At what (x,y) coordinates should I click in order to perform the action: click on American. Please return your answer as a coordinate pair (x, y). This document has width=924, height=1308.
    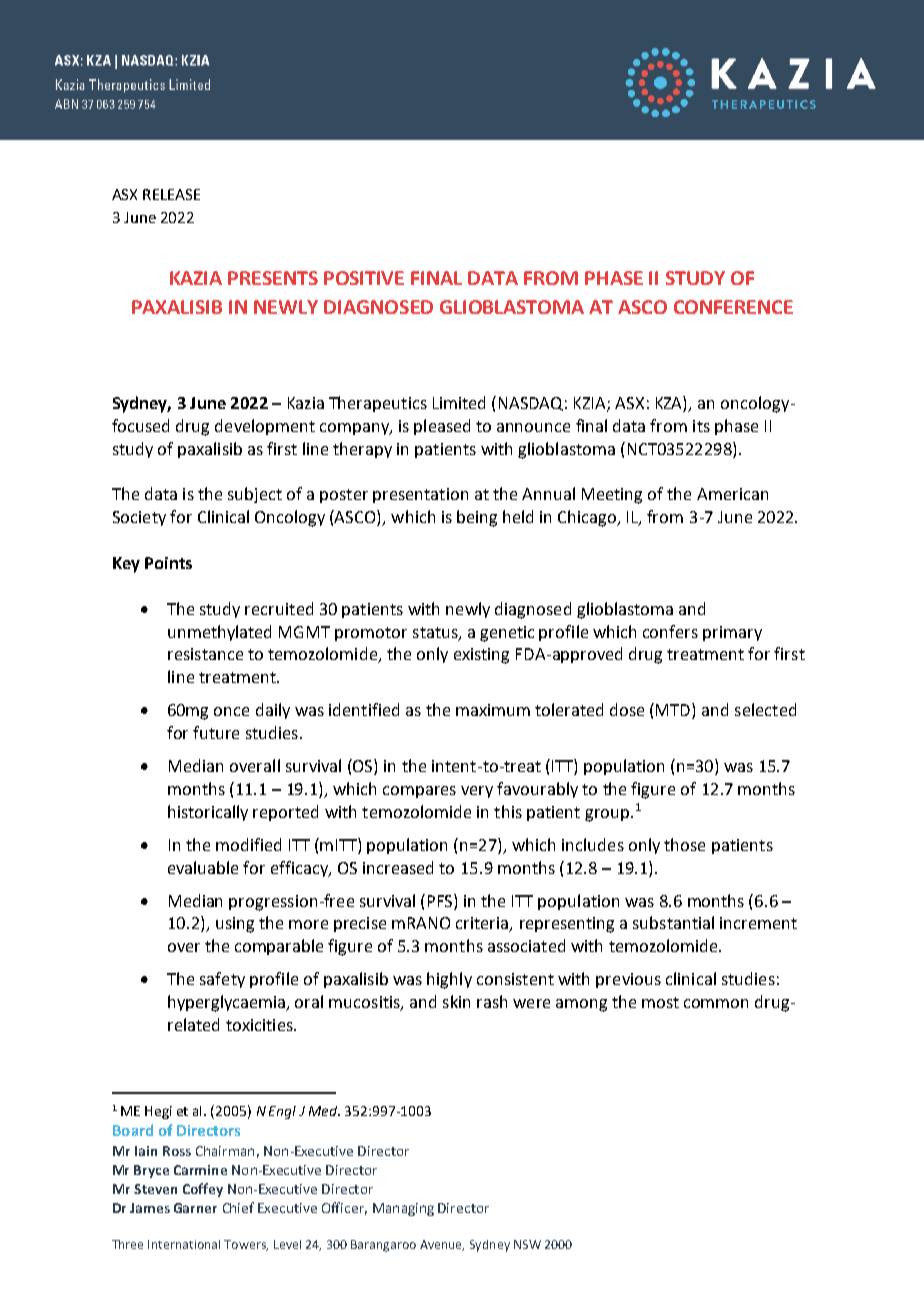
    Looking at the image, I should click on (732, 494).
